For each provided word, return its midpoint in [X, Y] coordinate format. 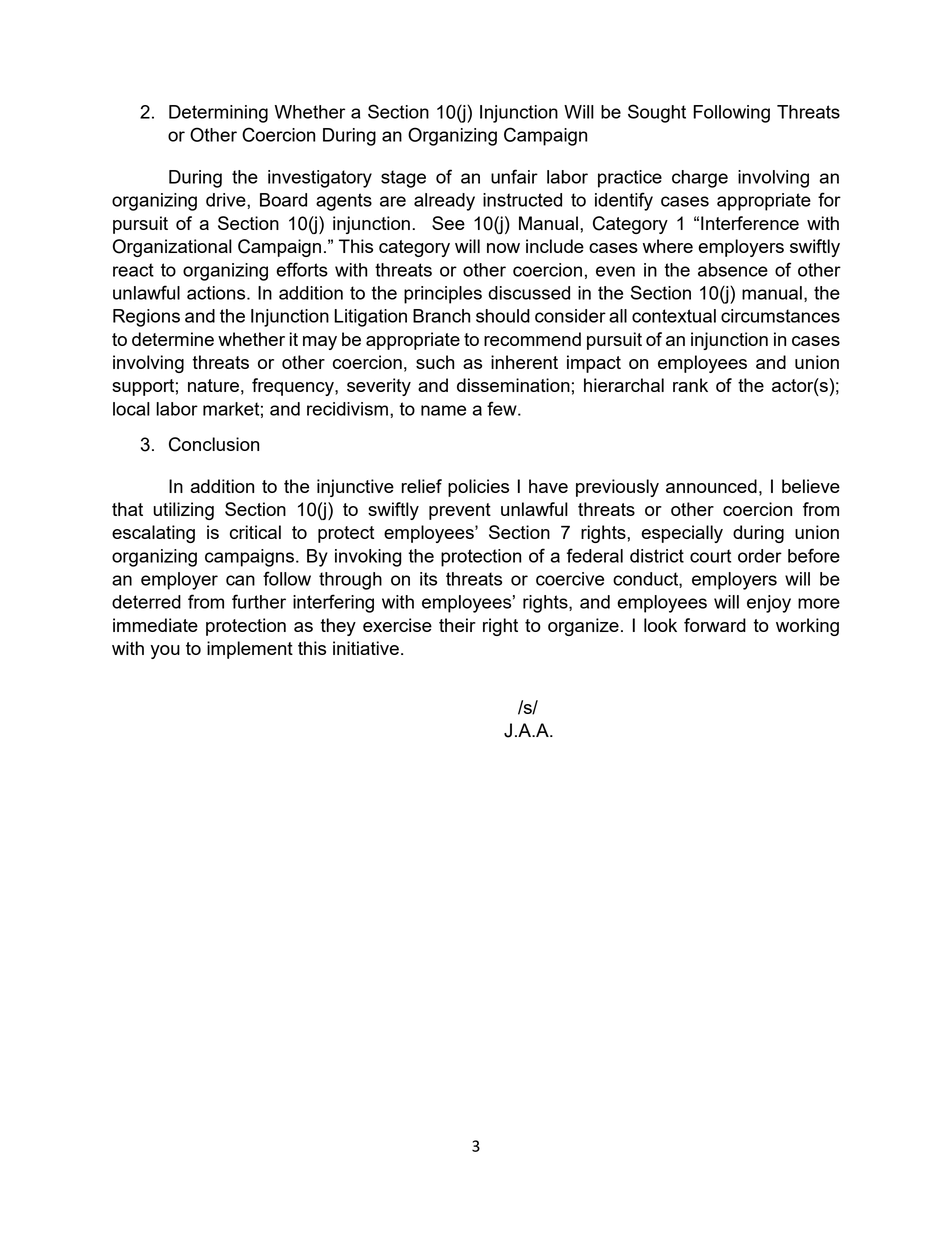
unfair [514, 176]
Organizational [172, 248]
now [503, 248]
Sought [657, 113]
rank [690, 385]
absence [733, 270]
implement [250, 650]
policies [478, 488]
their [457, 625]
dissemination [513, 385]
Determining [218, 114]
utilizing [183, 511]
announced [711, 486]
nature [213, 385]
